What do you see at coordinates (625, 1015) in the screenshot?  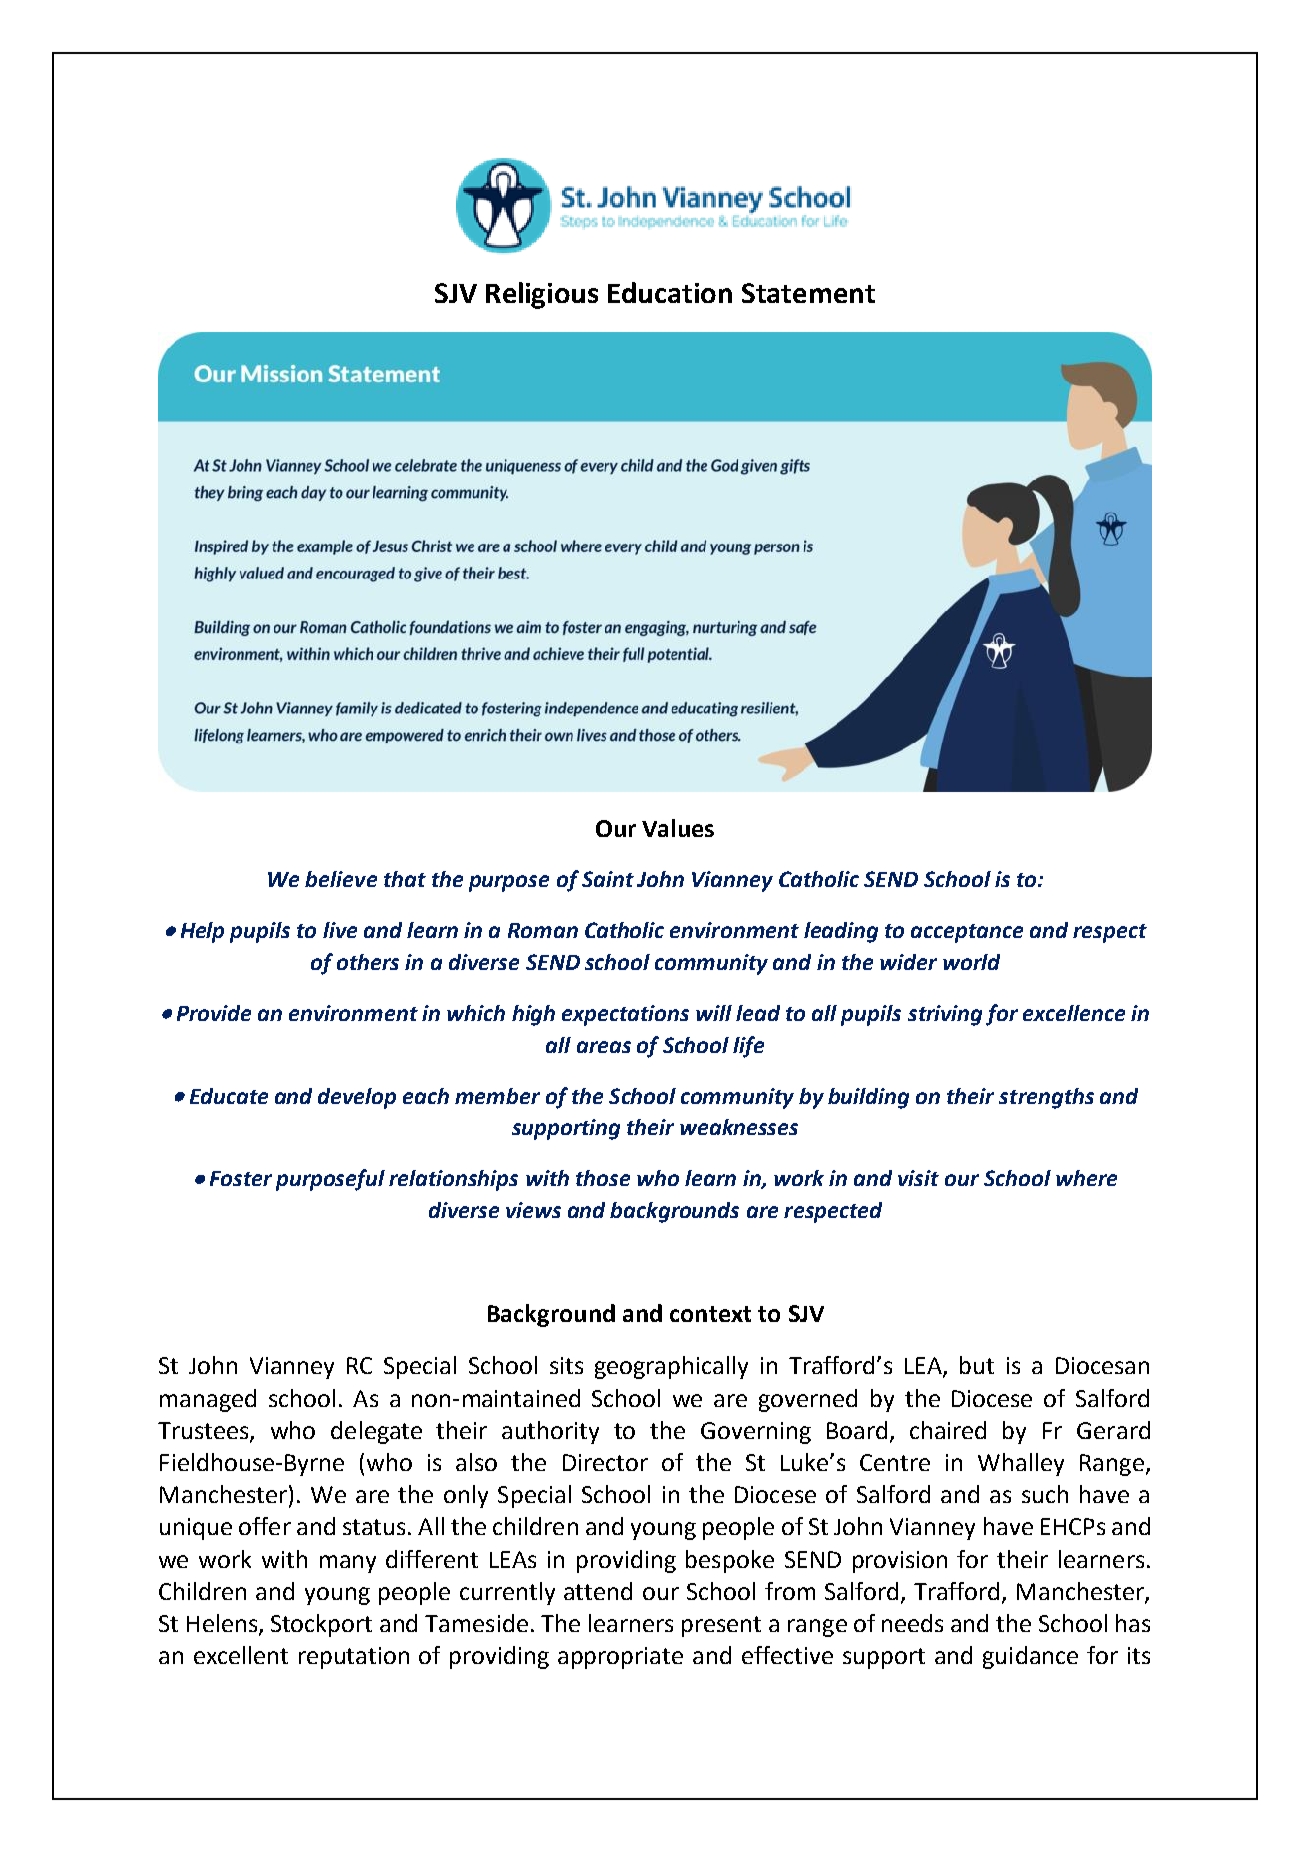 I see `expectations` at bounding box center [625, 1015].
